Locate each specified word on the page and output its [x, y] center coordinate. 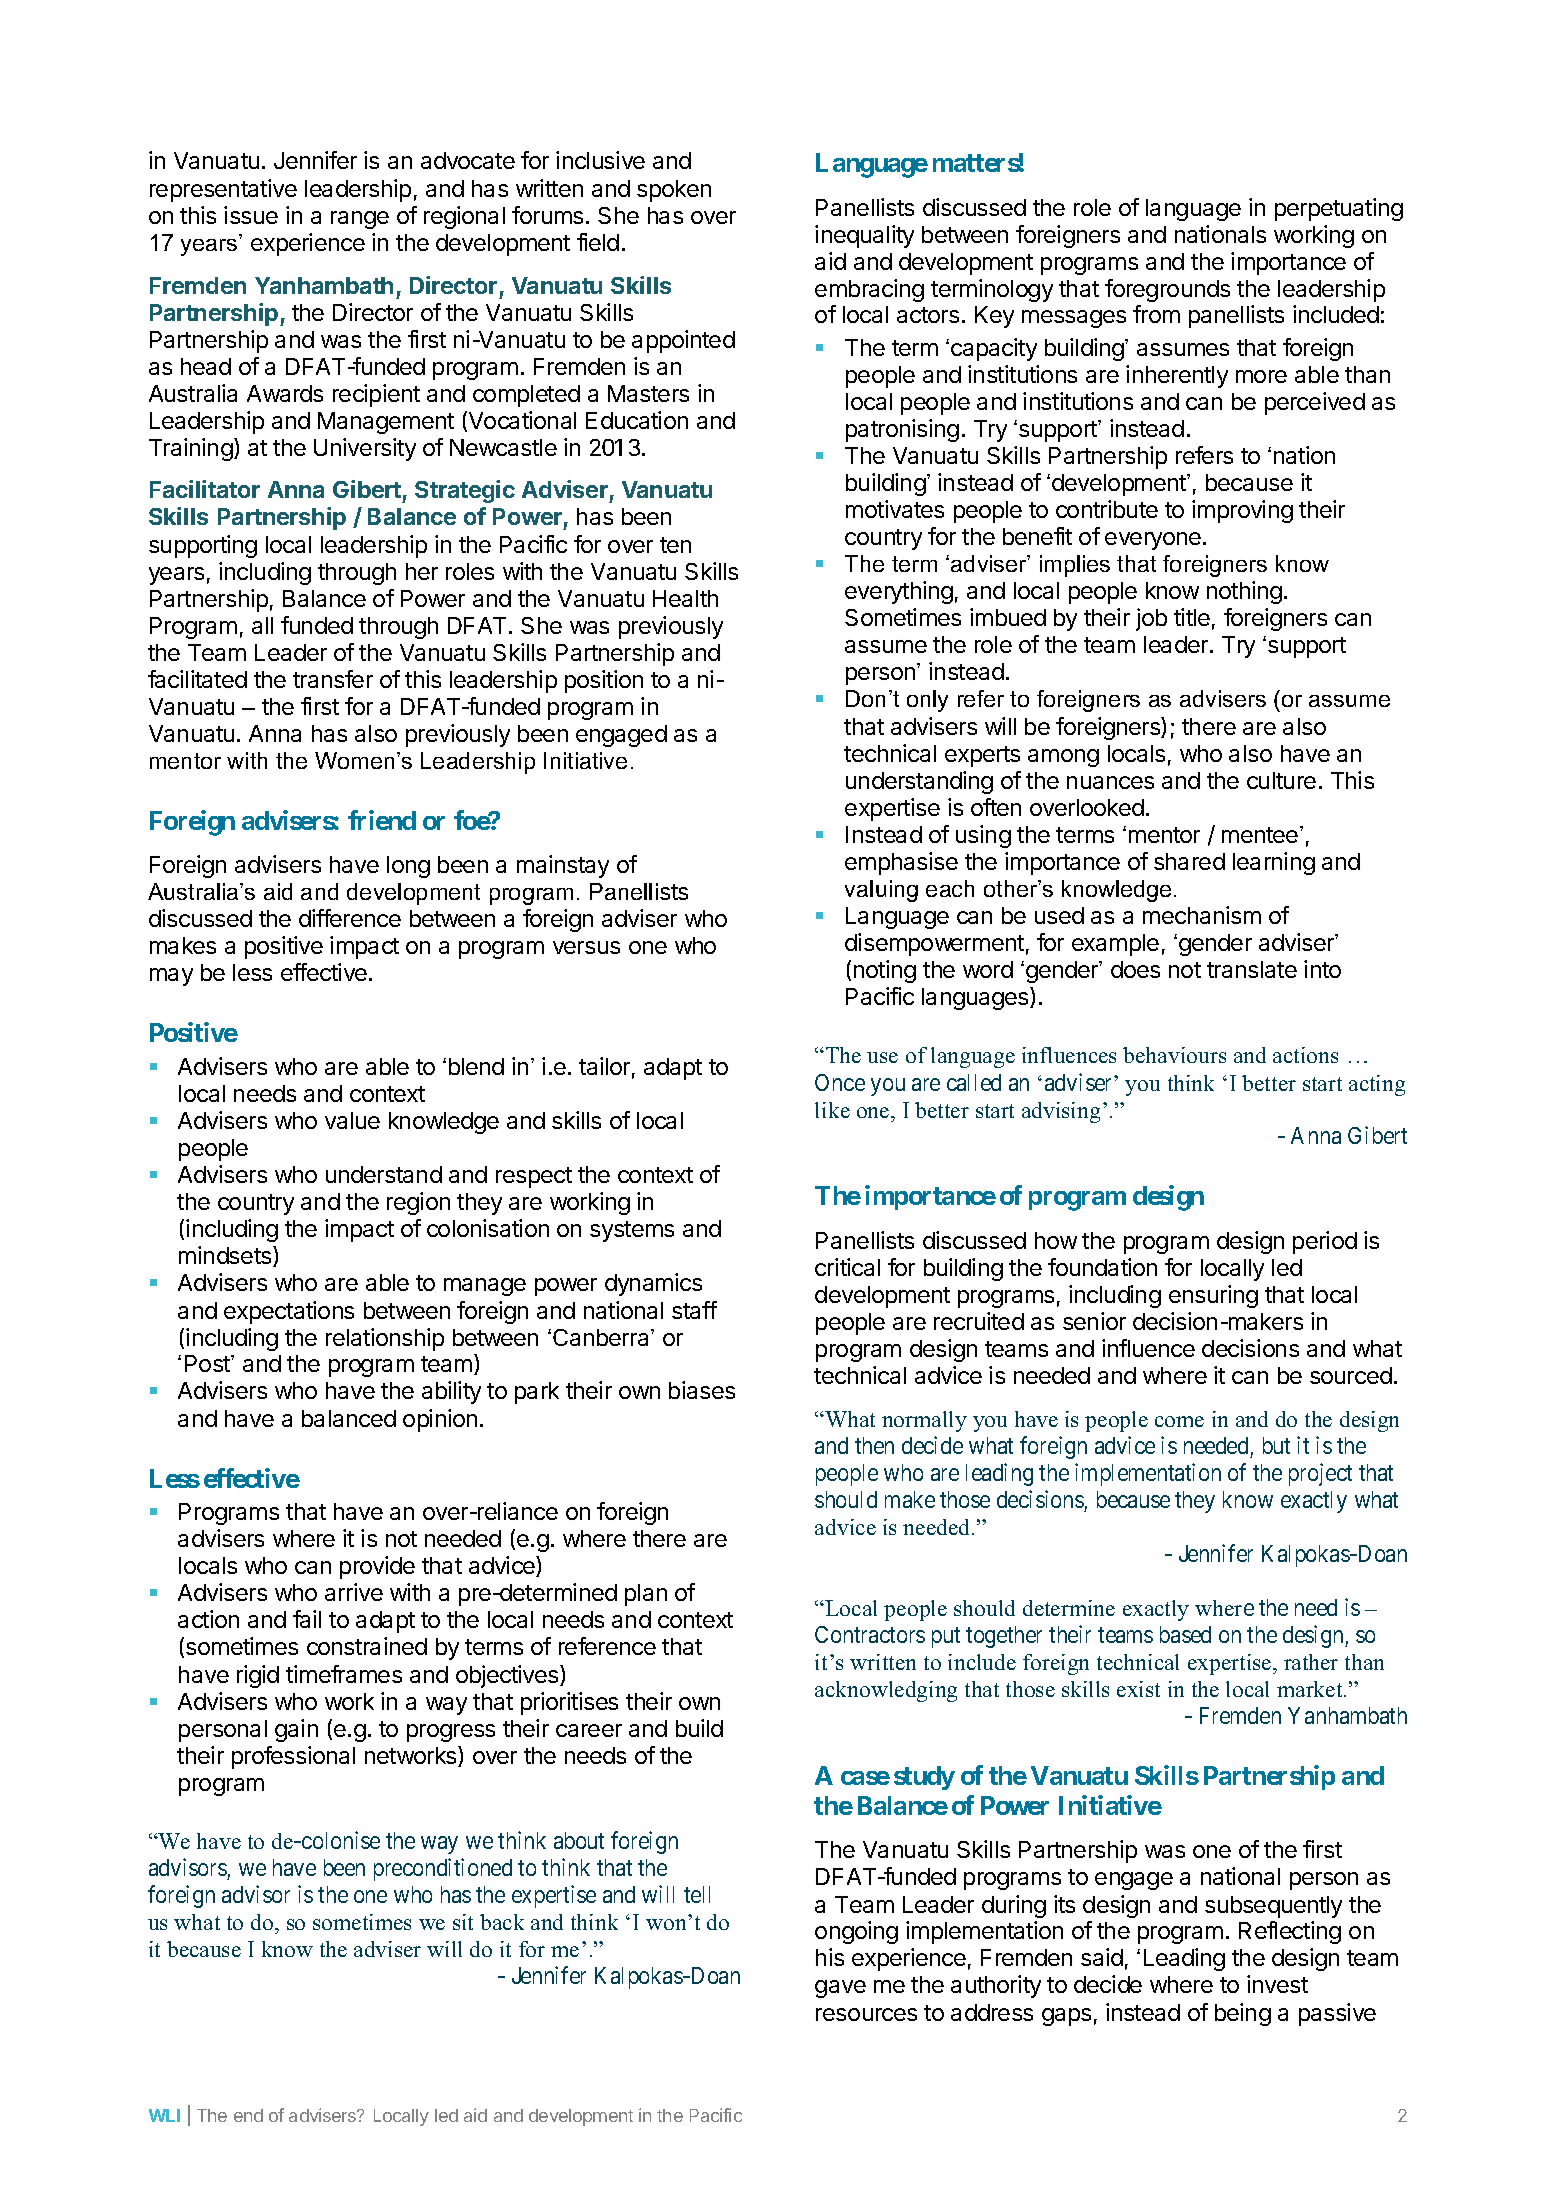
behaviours [1174, 1055]
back [502, 1922]
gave [840, 1989]
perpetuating [1339, 209]
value [352, 1120]
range [360, 220]
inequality [864, 236]
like [832, 1110]
